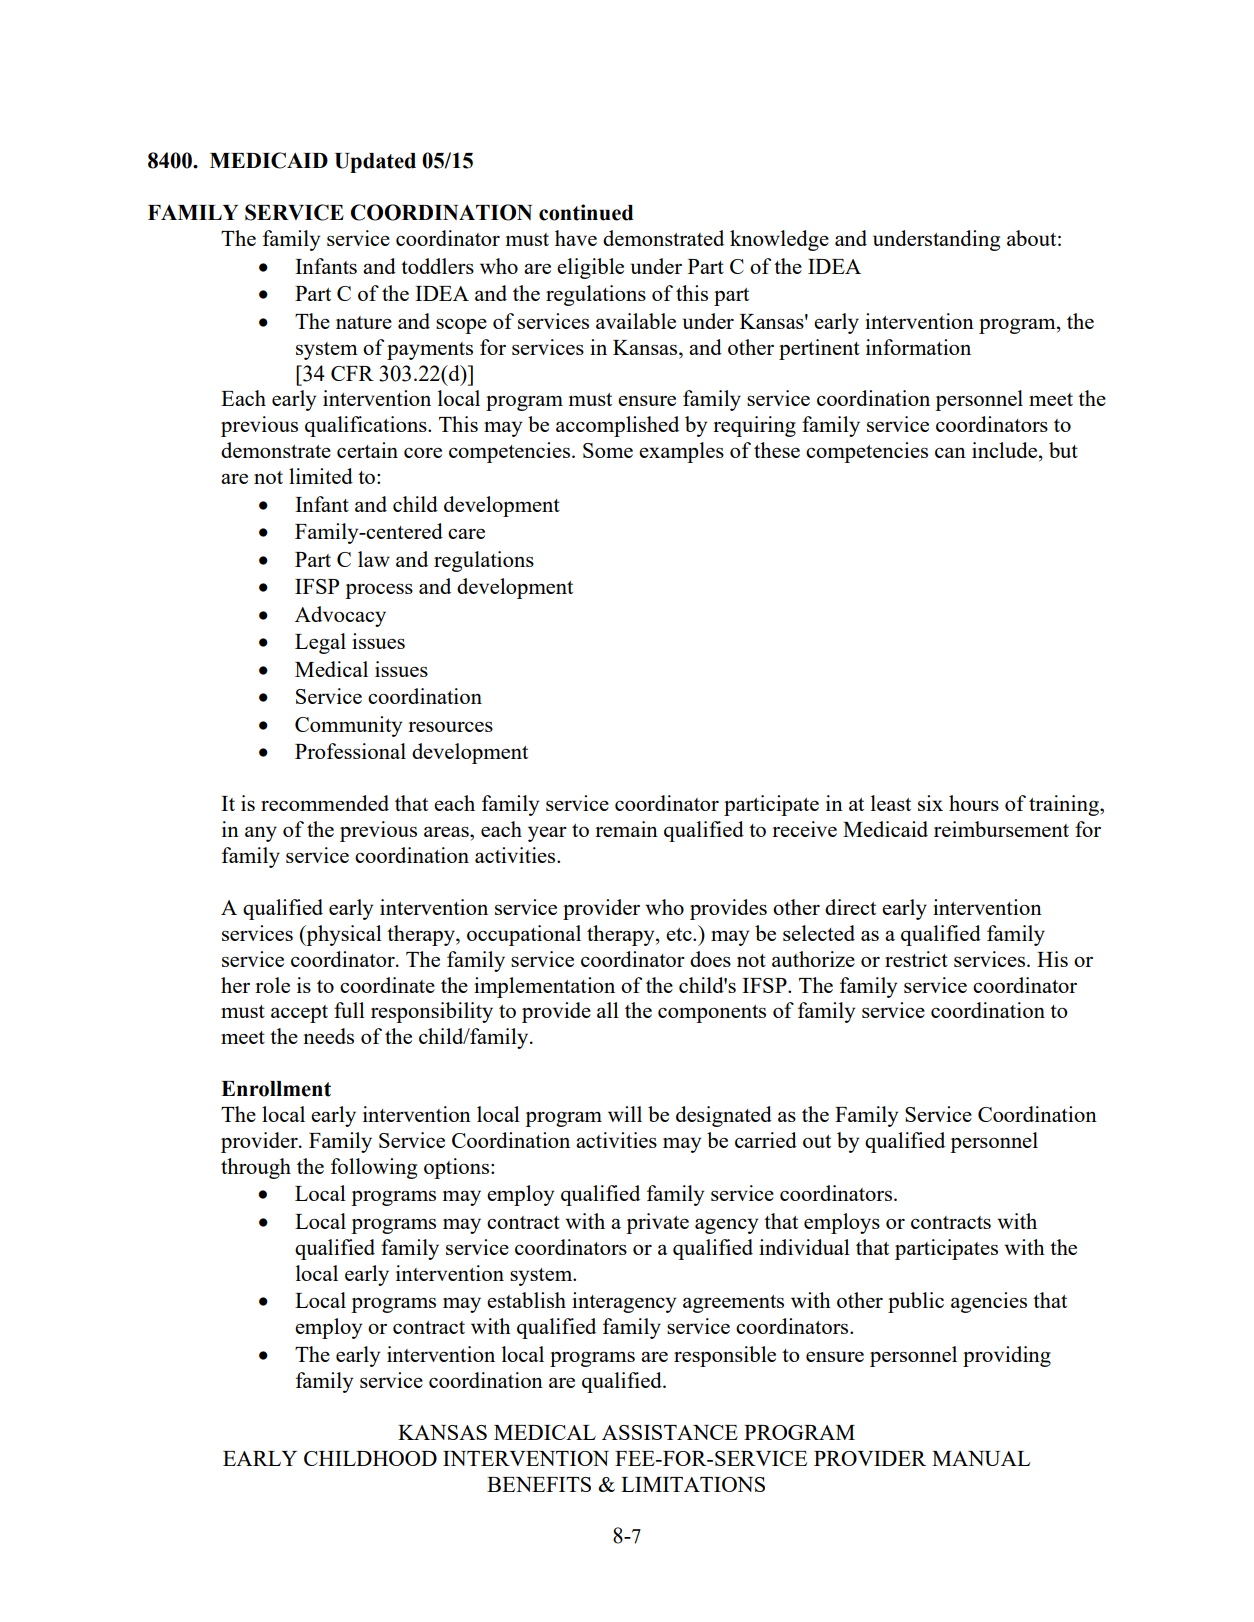 The width and height of the screenshot is (1254, 1622). Describe the element at coordinates (586, 212) in the screenshot. I see `continued` at that location.
